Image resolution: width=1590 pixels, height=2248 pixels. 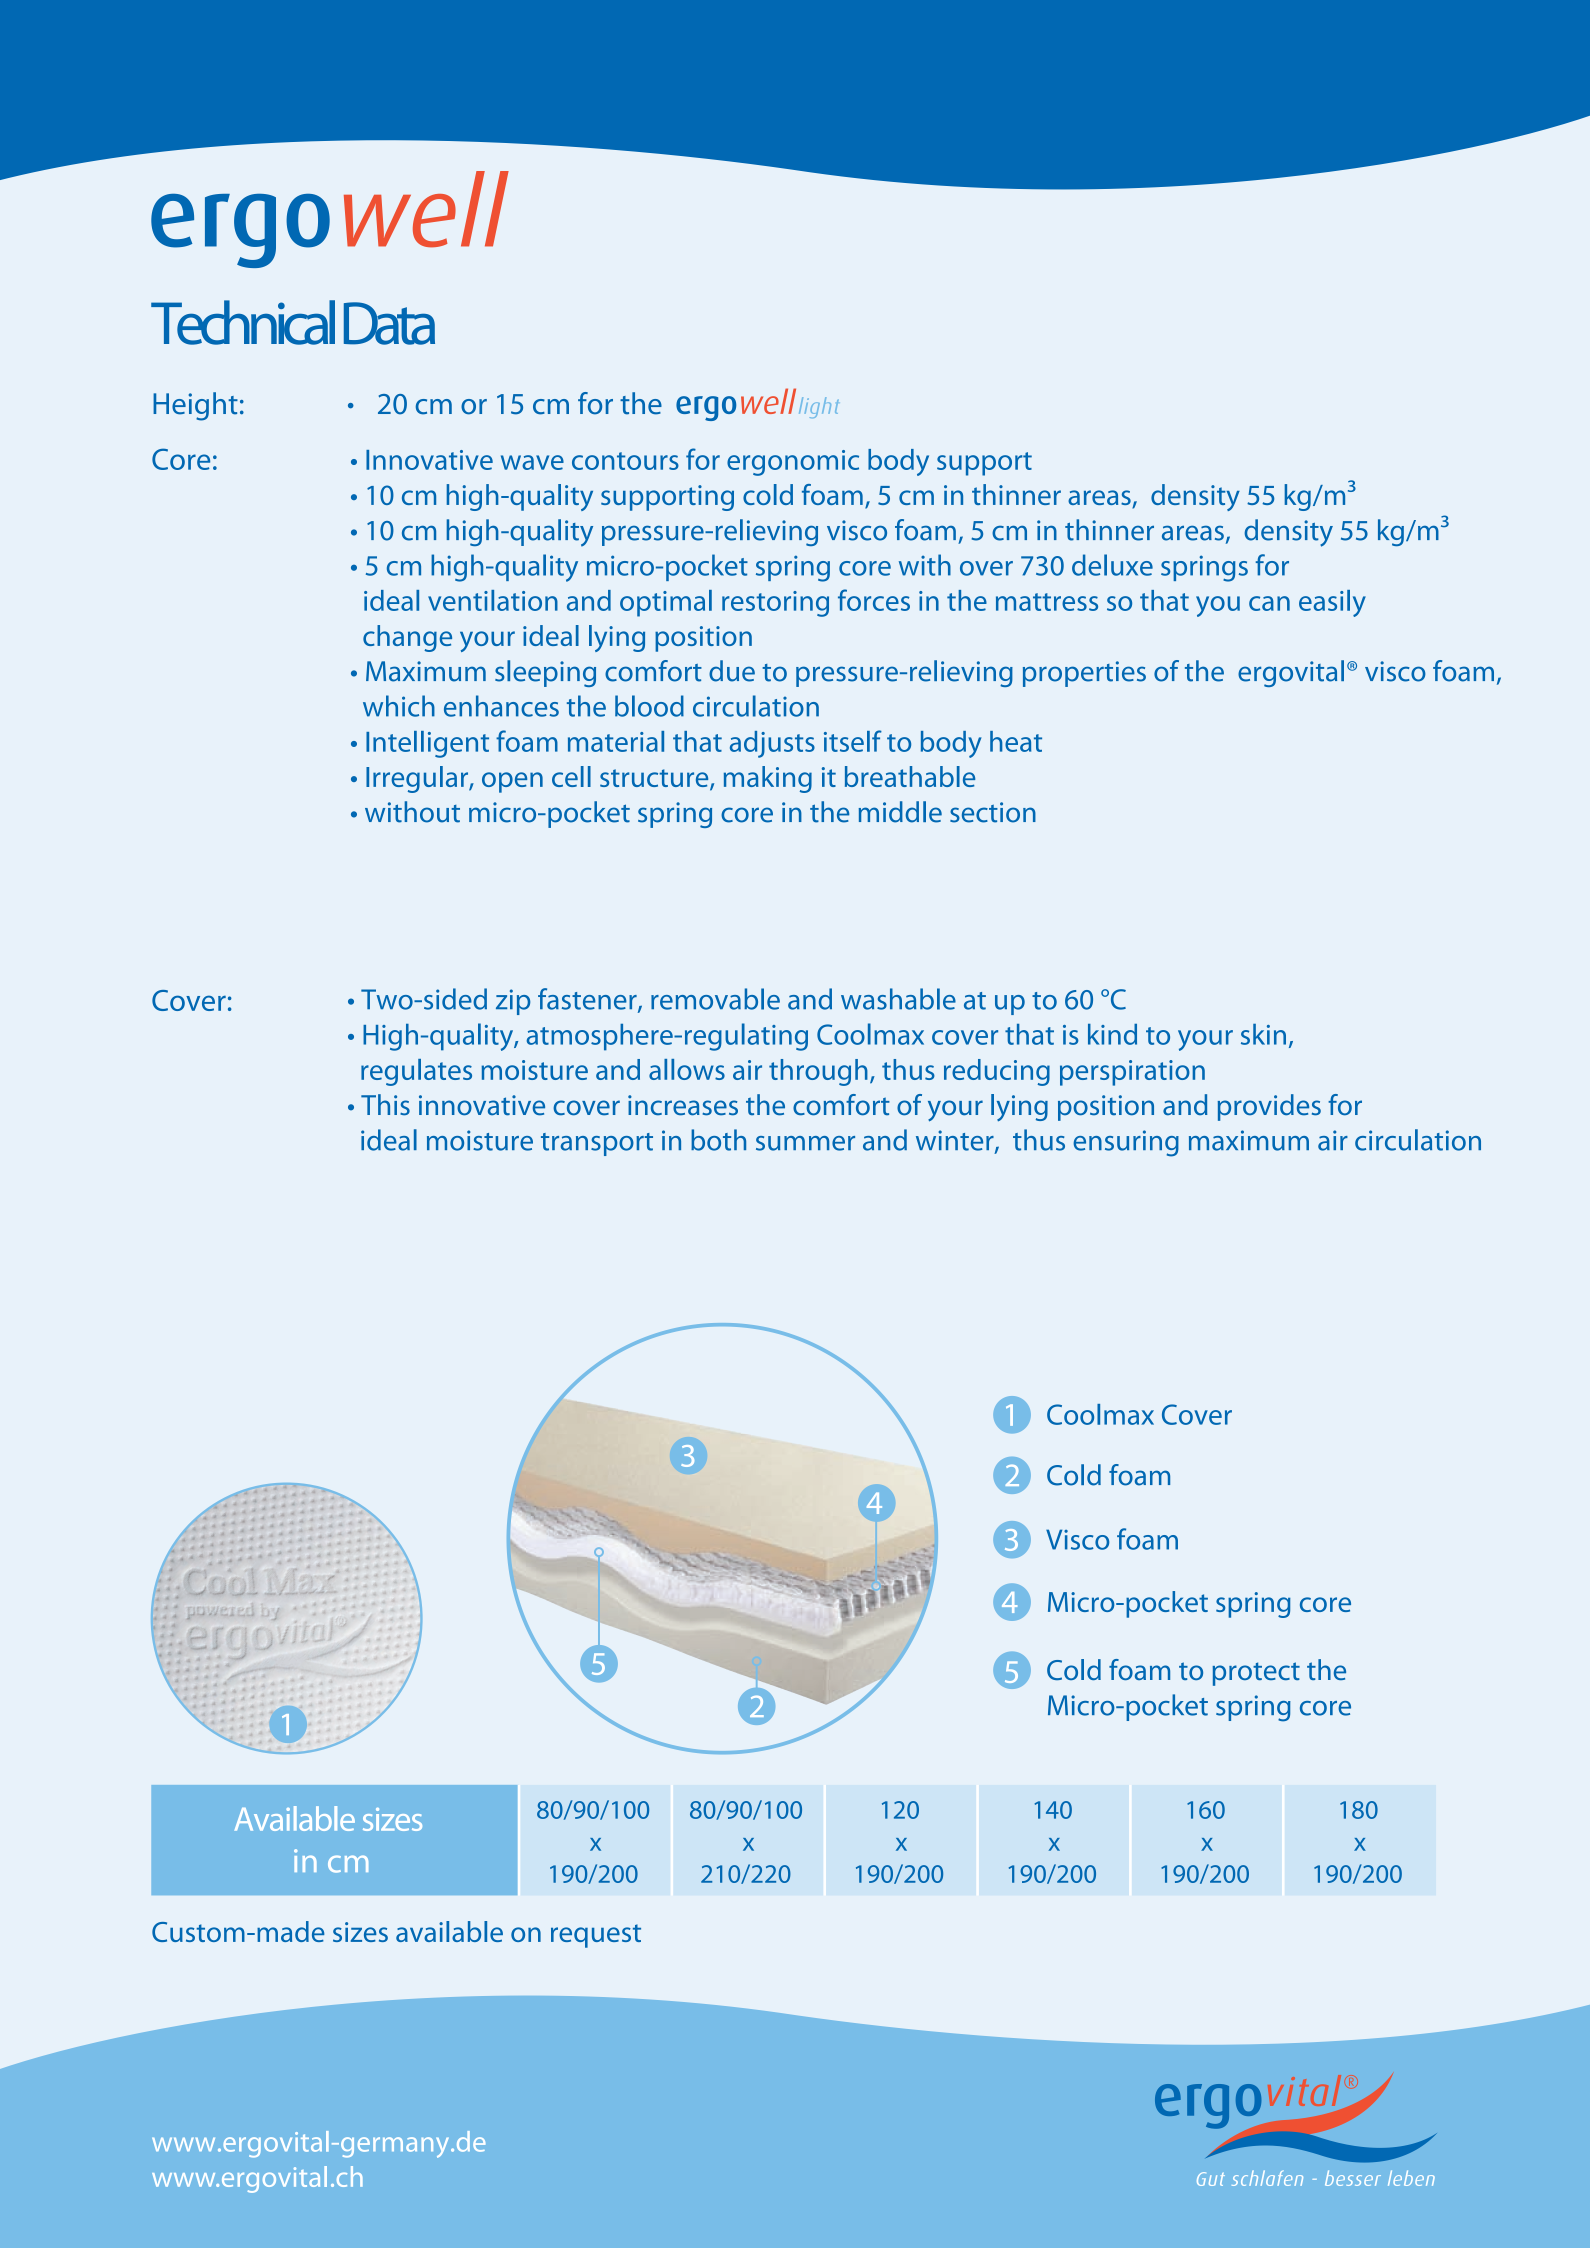 I want to click on request, so click(x=596, y=1936).
